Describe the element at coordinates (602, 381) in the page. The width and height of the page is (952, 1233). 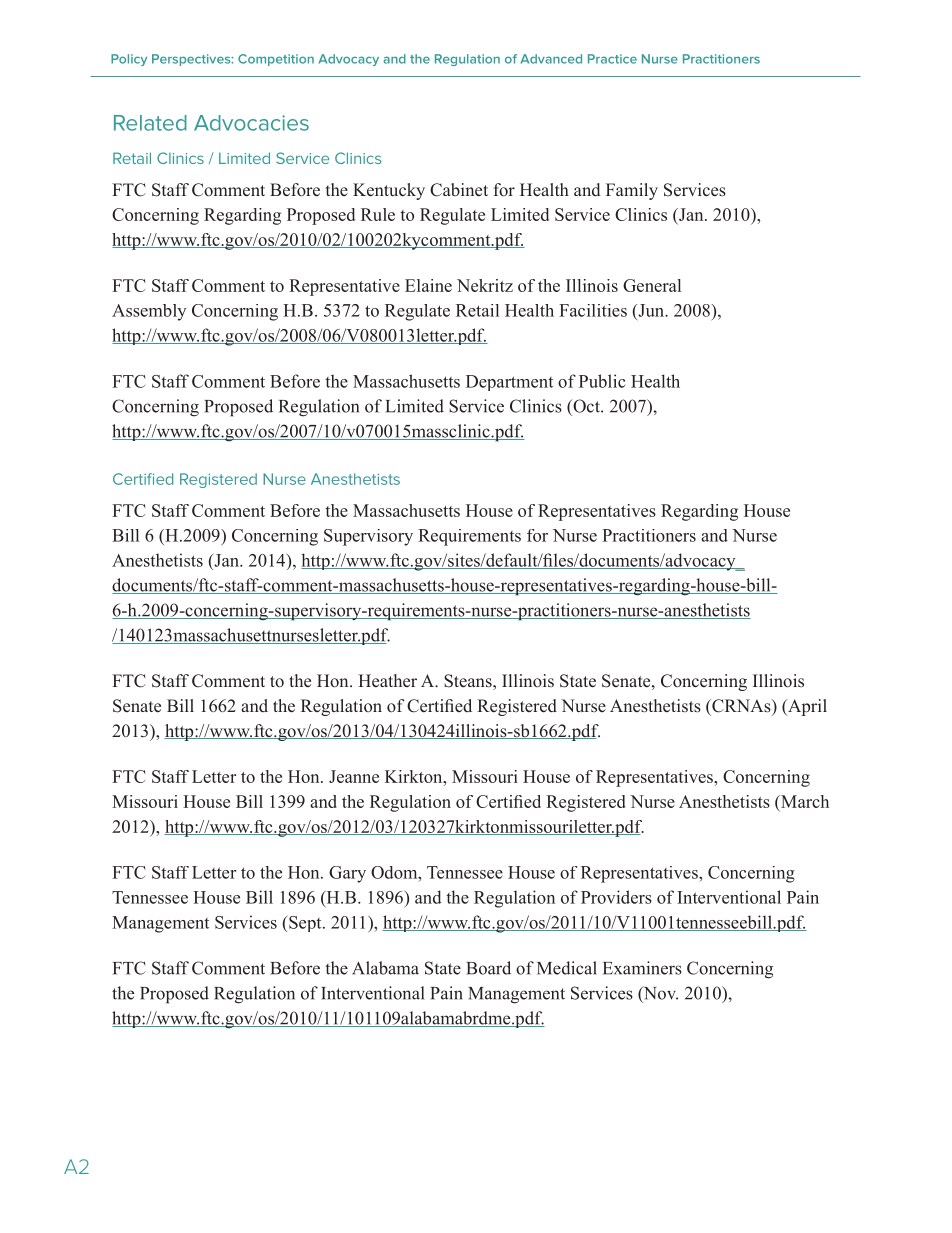
I see `Public` at that location.
